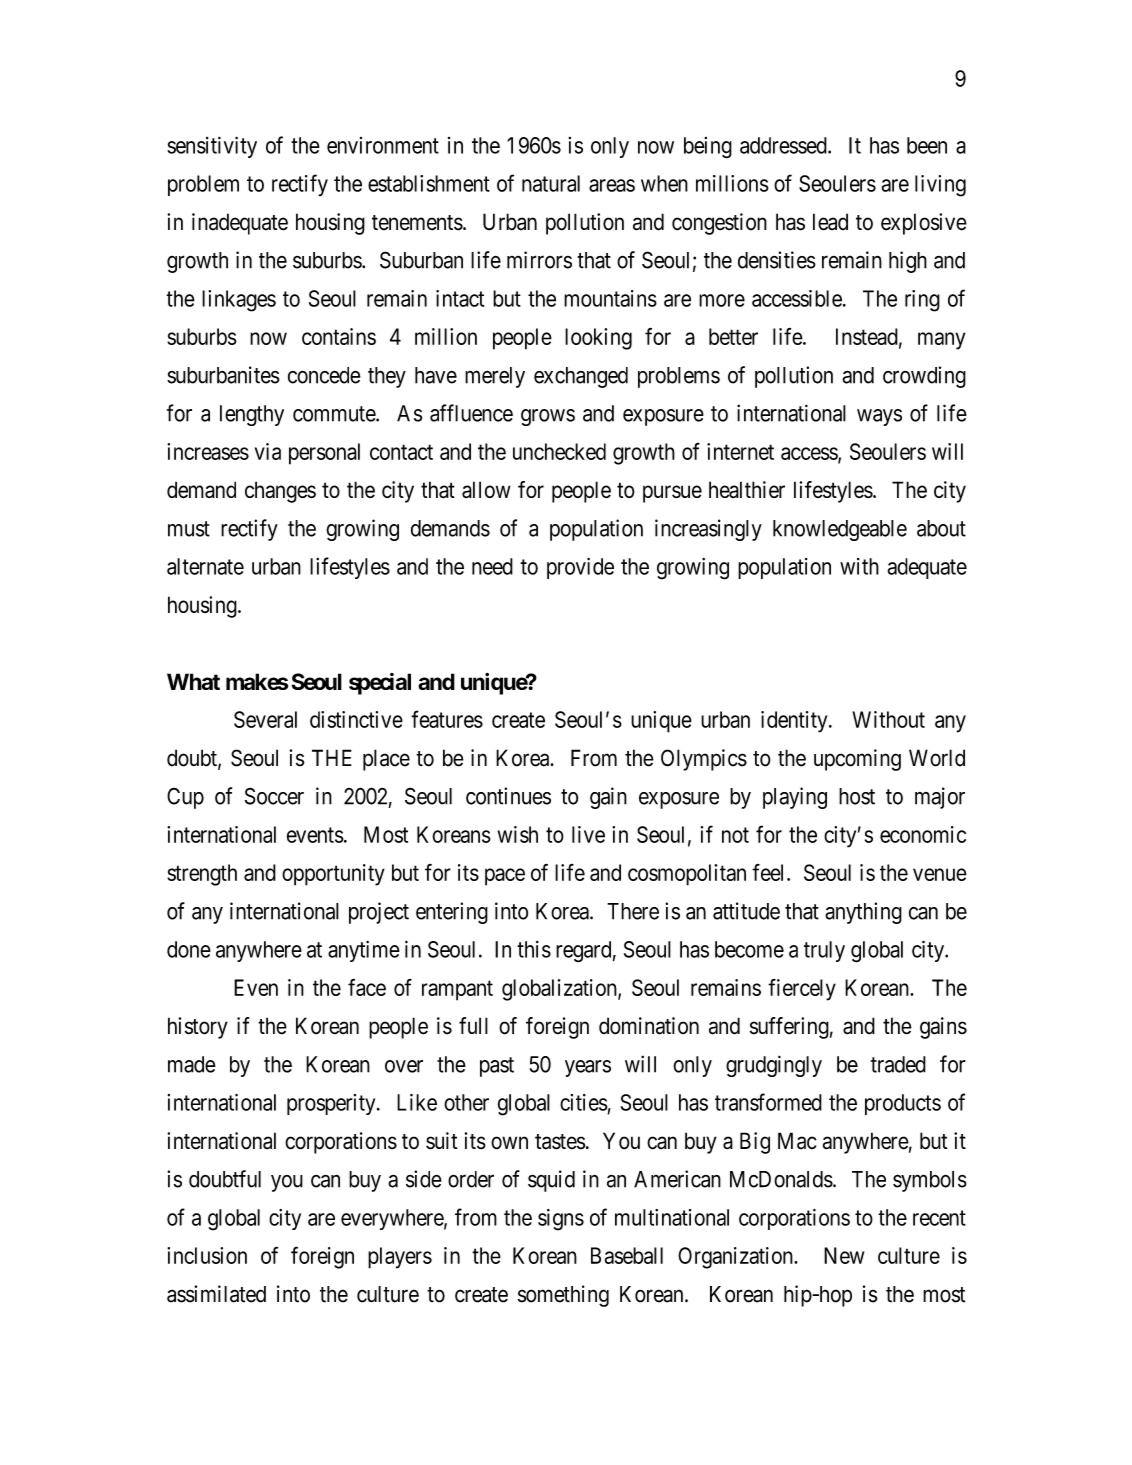 This screenshot has height=1465, width=1132. I want to click on continues, so click(508, 796).
